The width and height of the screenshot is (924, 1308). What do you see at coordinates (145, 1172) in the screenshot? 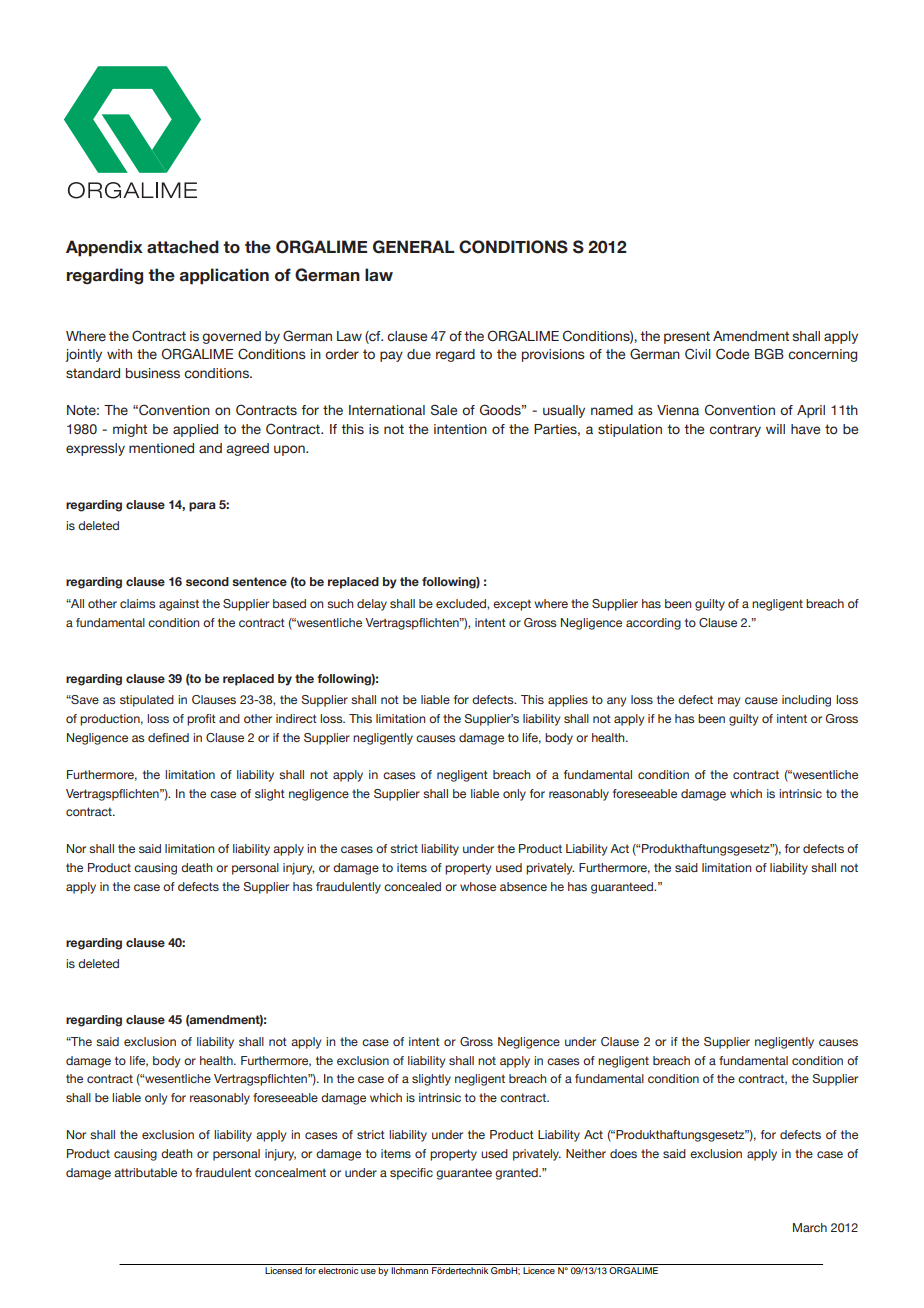
I see `attributable` at bounding box center [145, 1172].
